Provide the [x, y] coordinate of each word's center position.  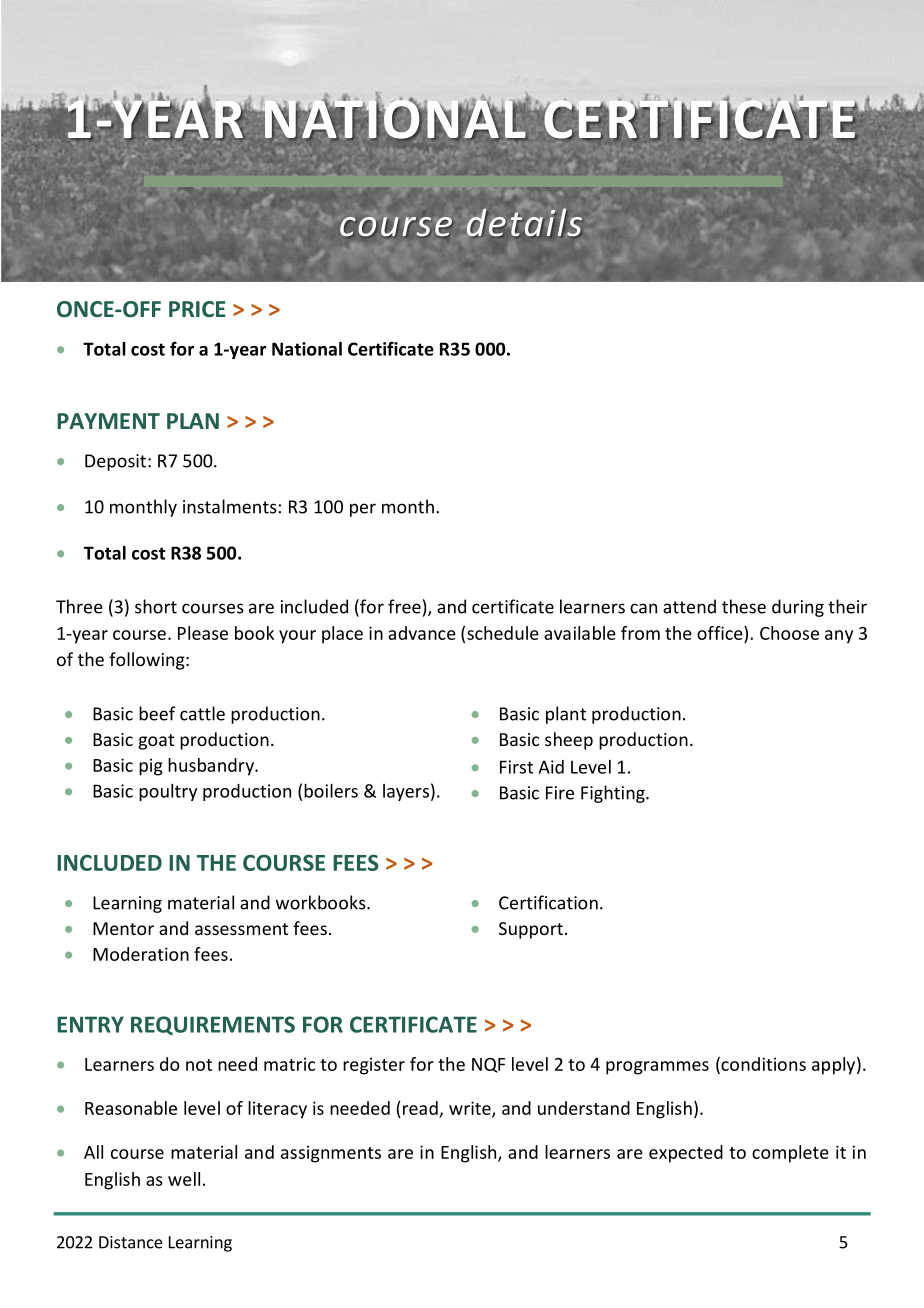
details [524, 222]
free [404, 606]
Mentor [123, 928]
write [471, 1109]
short [156, 606]
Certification [548, 902]
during [798, 608]
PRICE [197, 309]
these [744, 606]
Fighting [614, 794]
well [184, 1179]
